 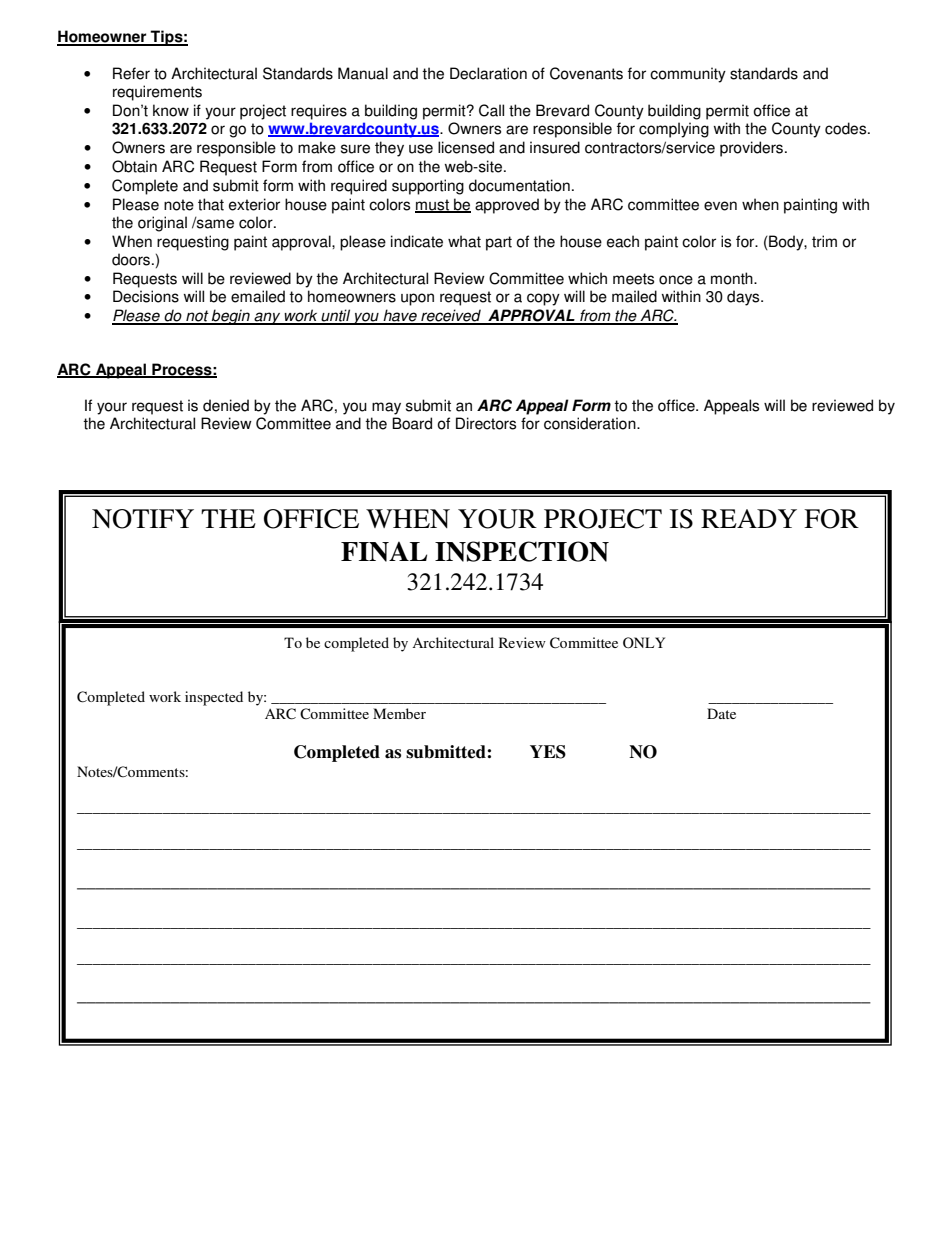 What do you see at coordinates (214, 698) in the page?
I see `inspected` at bounding box center [214, 698].
